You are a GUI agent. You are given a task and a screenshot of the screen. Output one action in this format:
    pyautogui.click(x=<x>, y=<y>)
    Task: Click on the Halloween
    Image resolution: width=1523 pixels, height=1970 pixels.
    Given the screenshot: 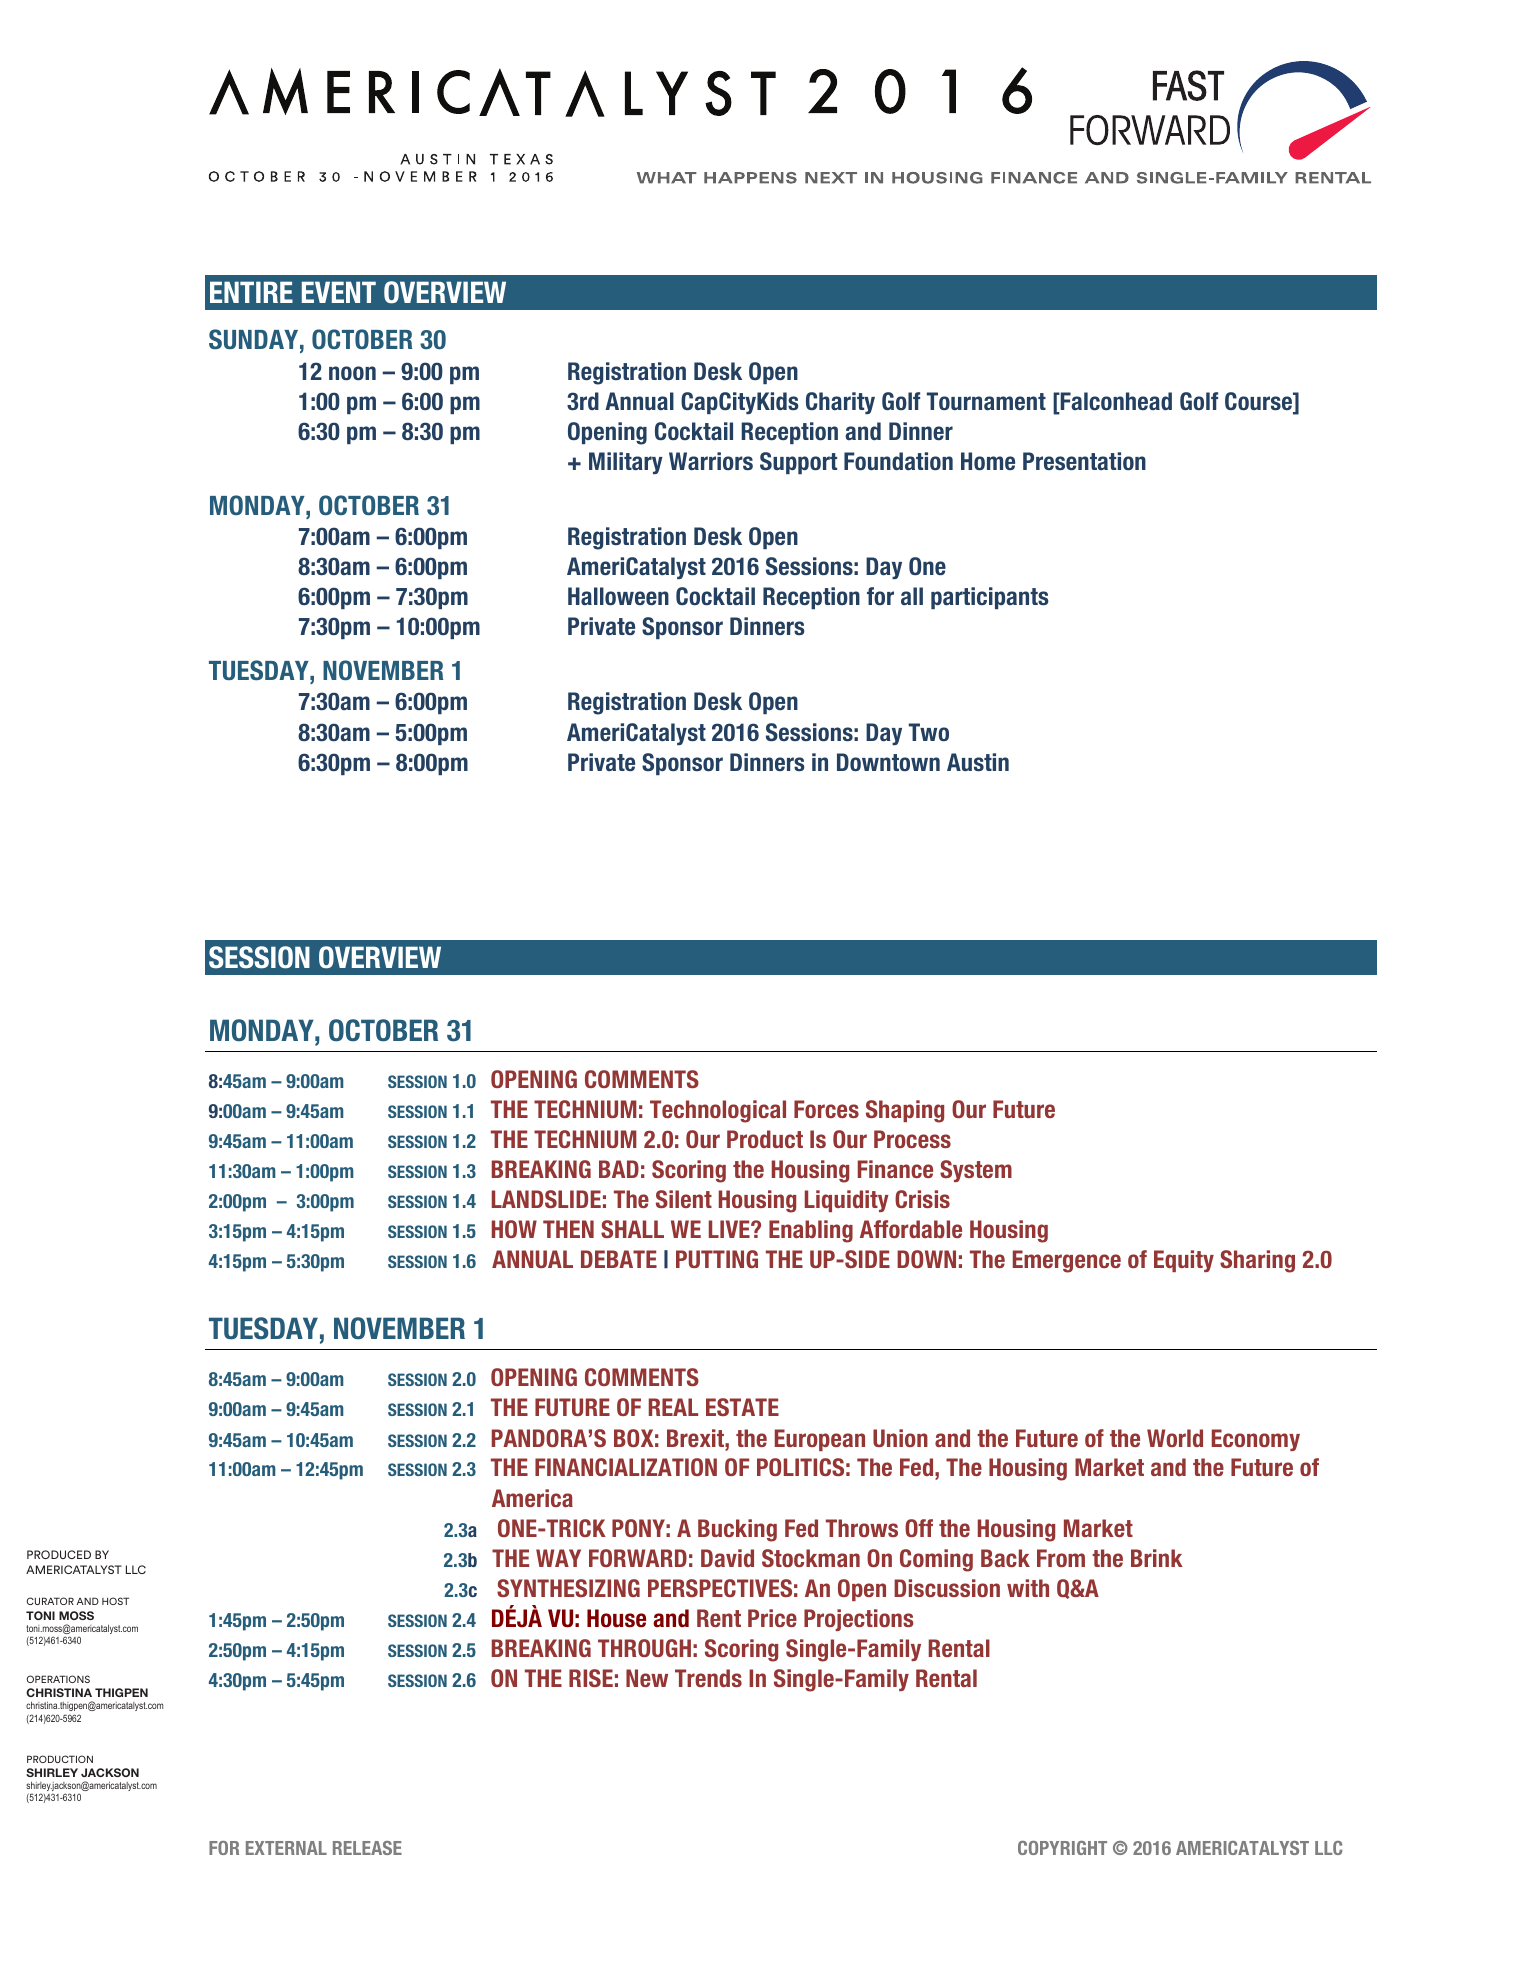 What is the action you would take?
    pyautogui.click(x=618, y=596)
